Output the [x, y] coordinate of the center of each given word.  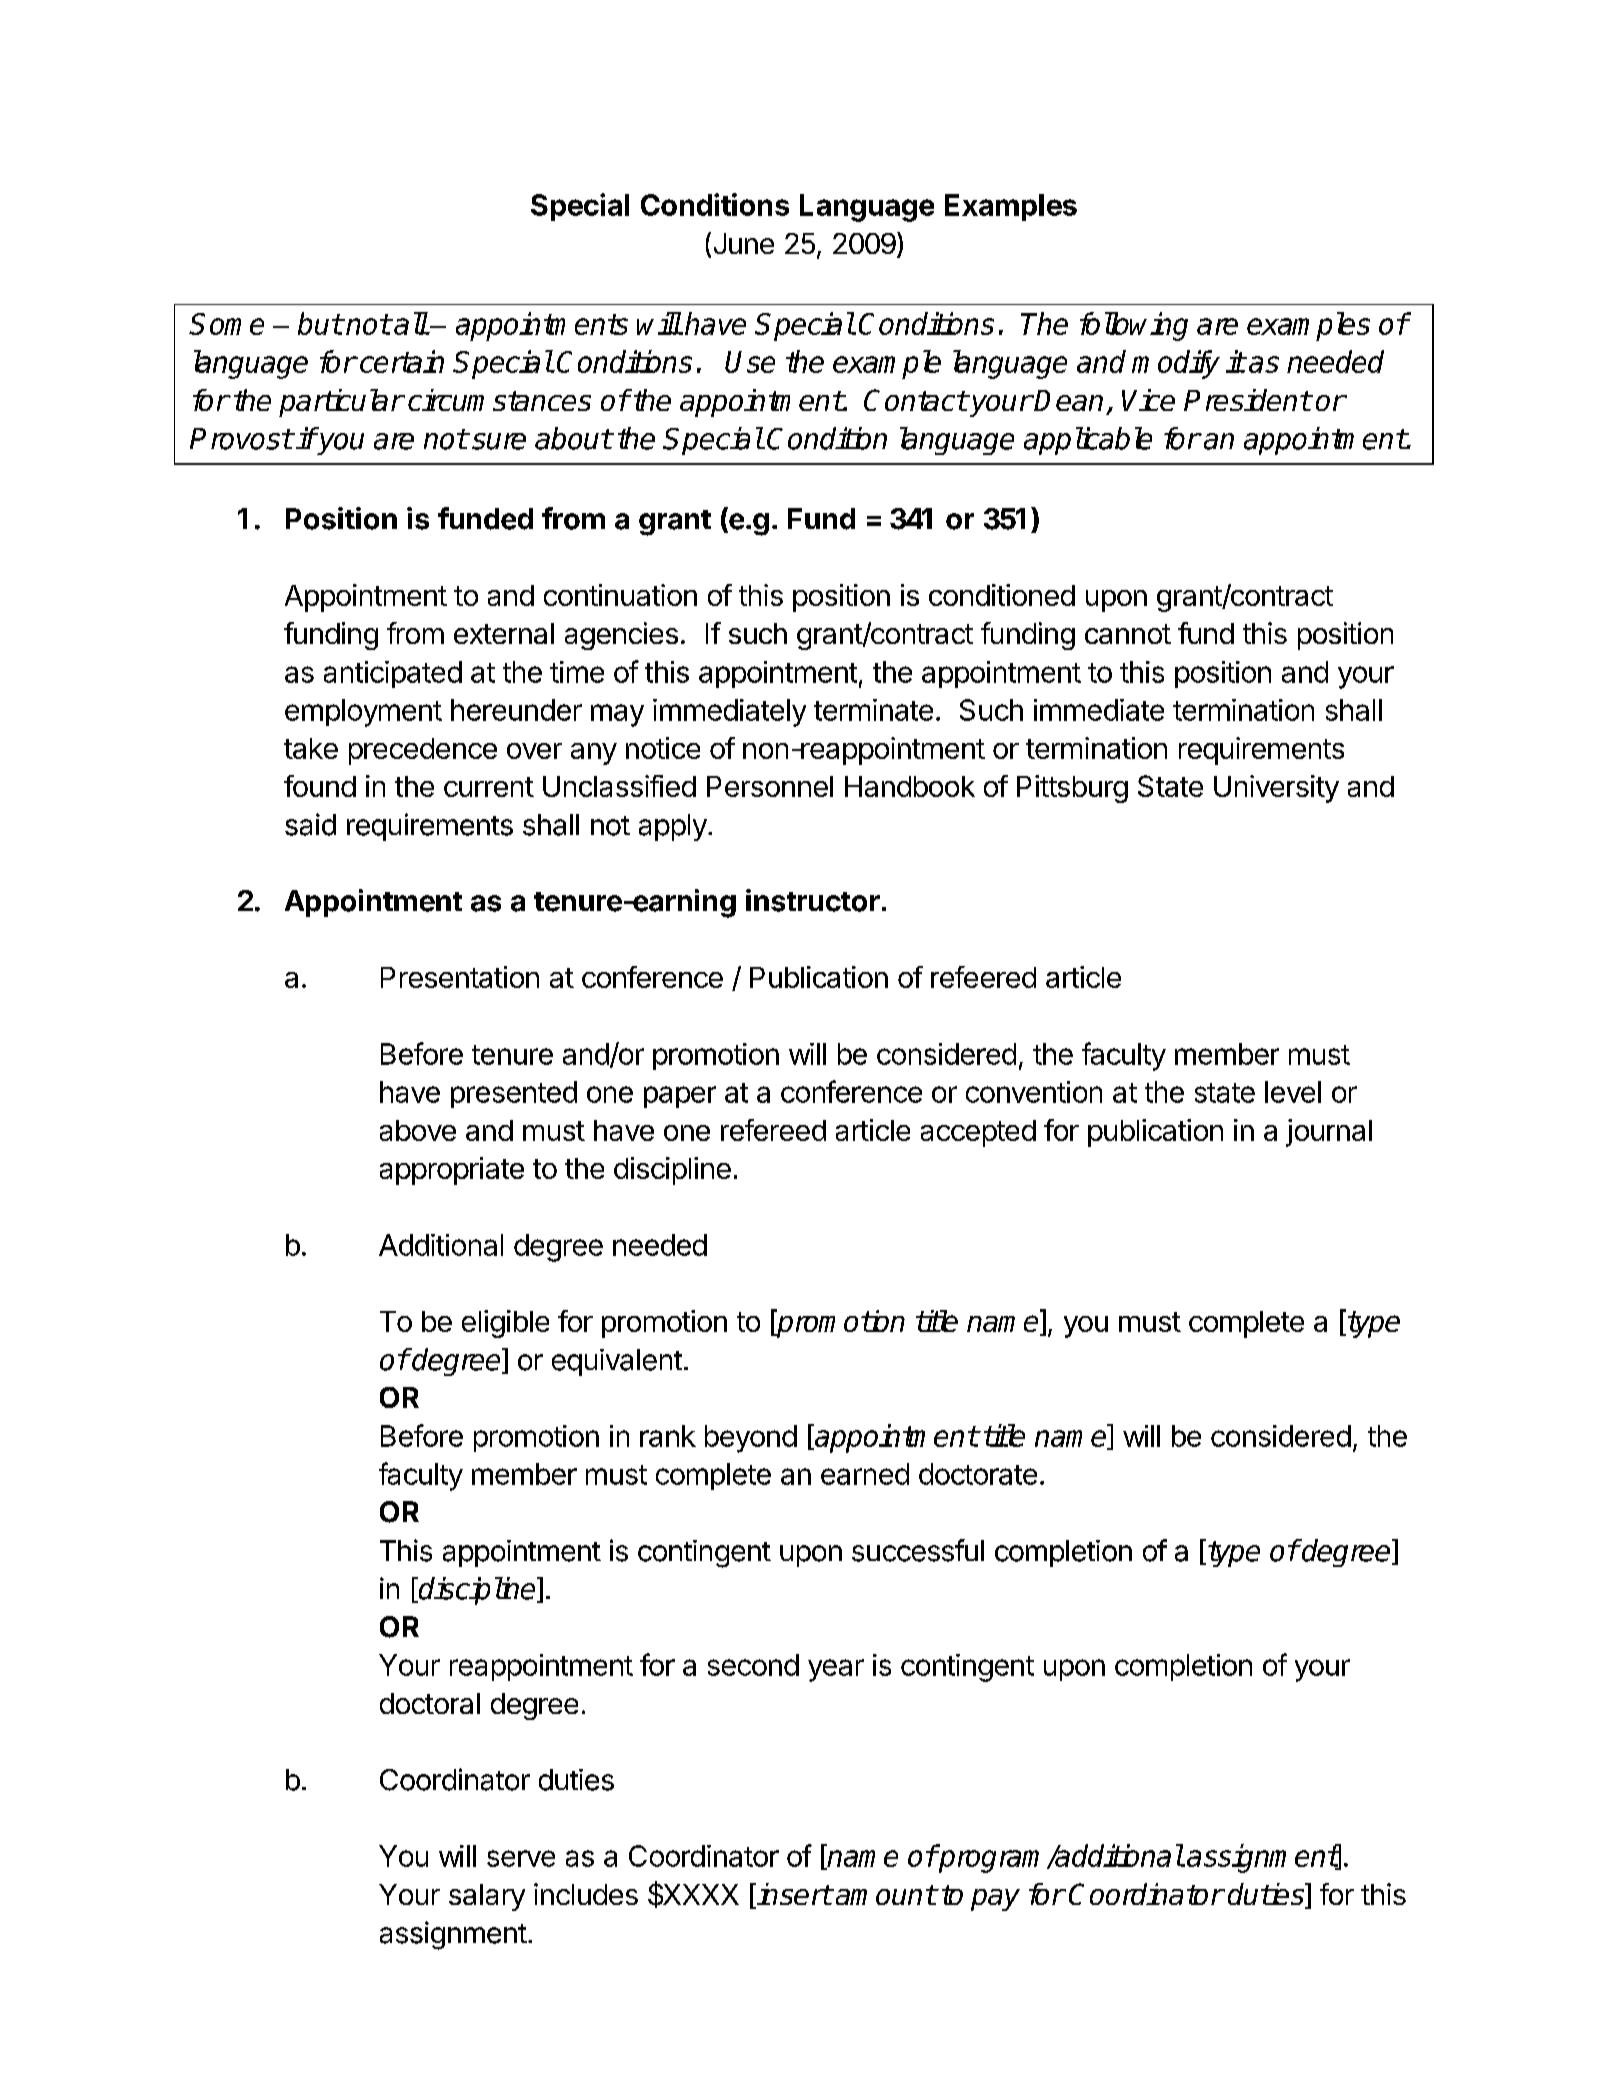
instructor [813, 900]
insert [793, 1895]
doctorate [978, 1474]
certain [402, 361]
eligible [505, 1324]
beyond [751, 1439]
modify [1176, 364]
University [1276, 789]
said [310, 824]
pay [995, 1900]
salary [487, 1897]
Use [750, 362]
